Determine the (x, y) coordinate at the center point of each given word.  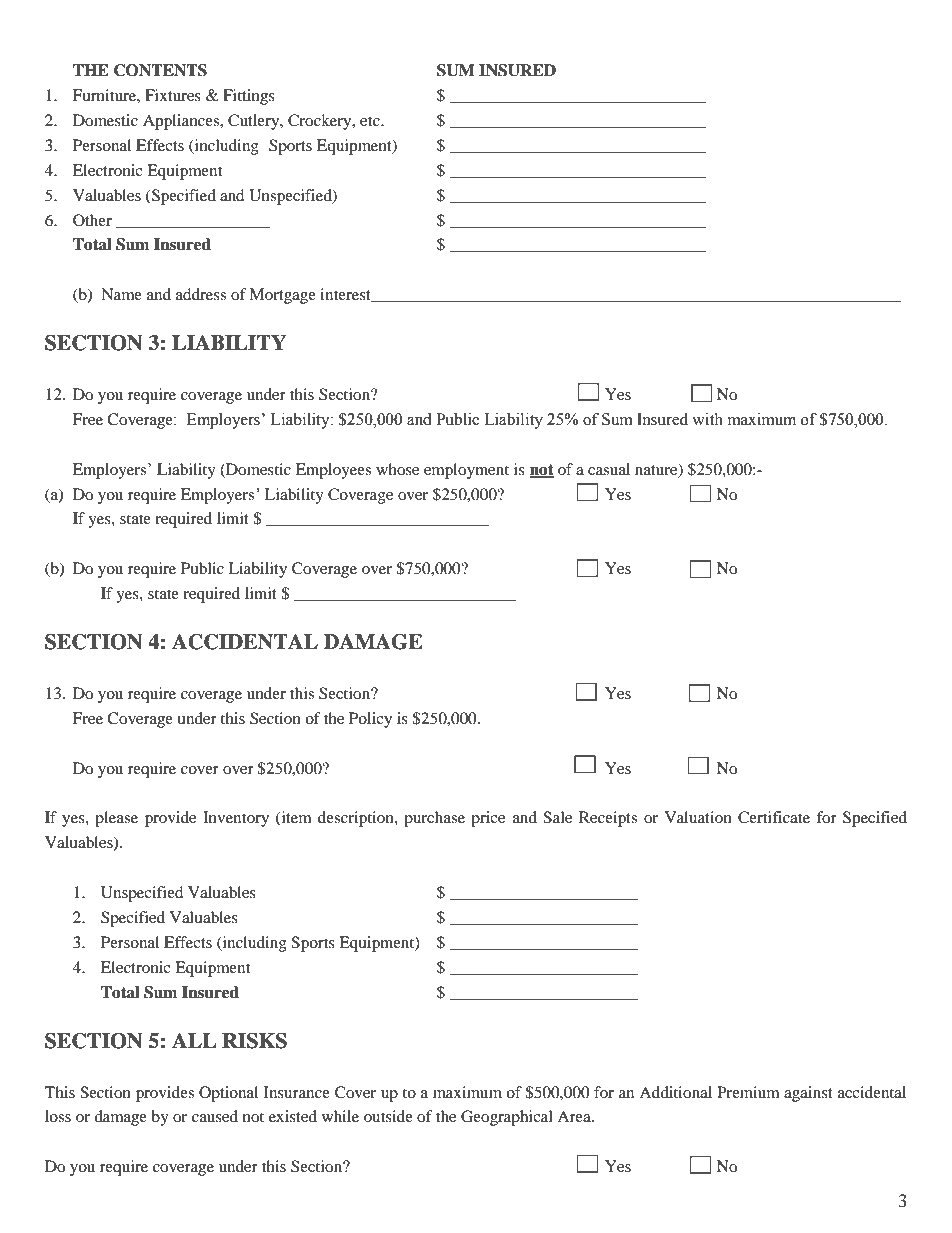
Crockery (321, 122)
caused (215, 1116)
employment (466, 471)
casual (609, 469)
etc (371, 121)
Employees (333, 471)
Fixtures (173, 95)
